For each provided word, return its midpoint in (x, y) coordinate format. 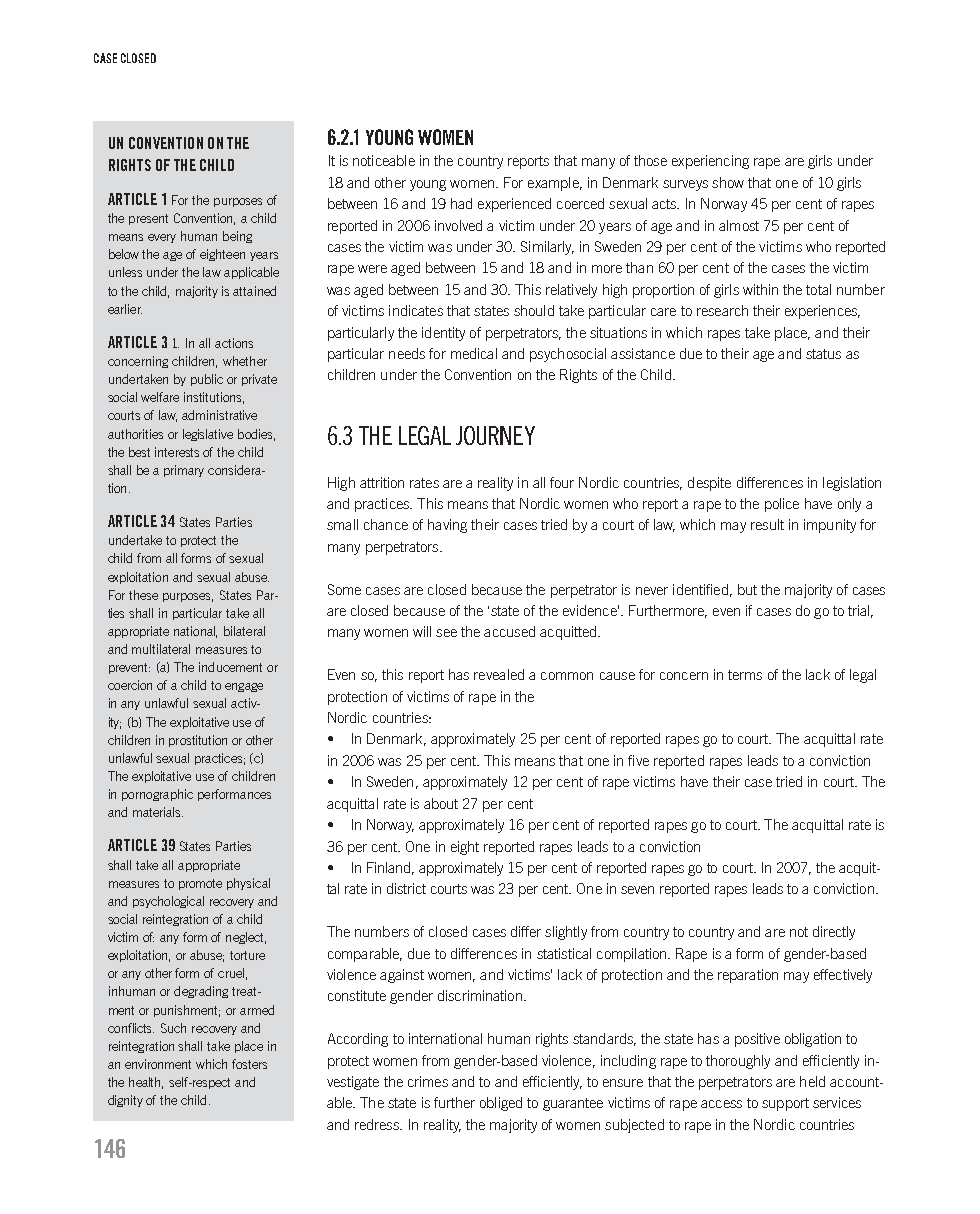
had (461, 203)
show (728, 182)
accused (509, 631)
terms (745, 675)
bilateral (244, 631)
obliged (501, 1104)
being (237, 237)
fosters (249, 1064)
